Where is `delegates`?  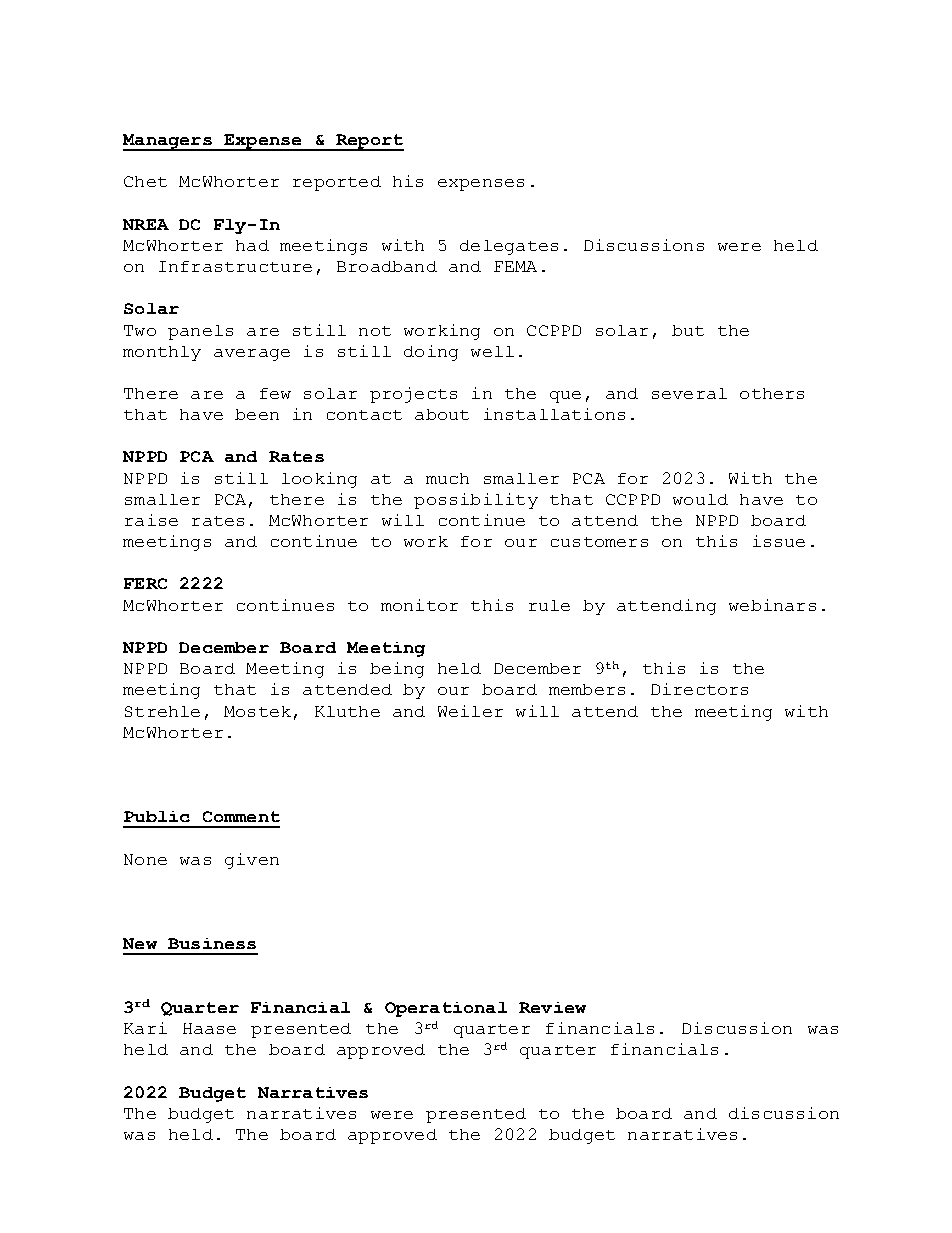
delegates is located at coordinates (509, 247).
